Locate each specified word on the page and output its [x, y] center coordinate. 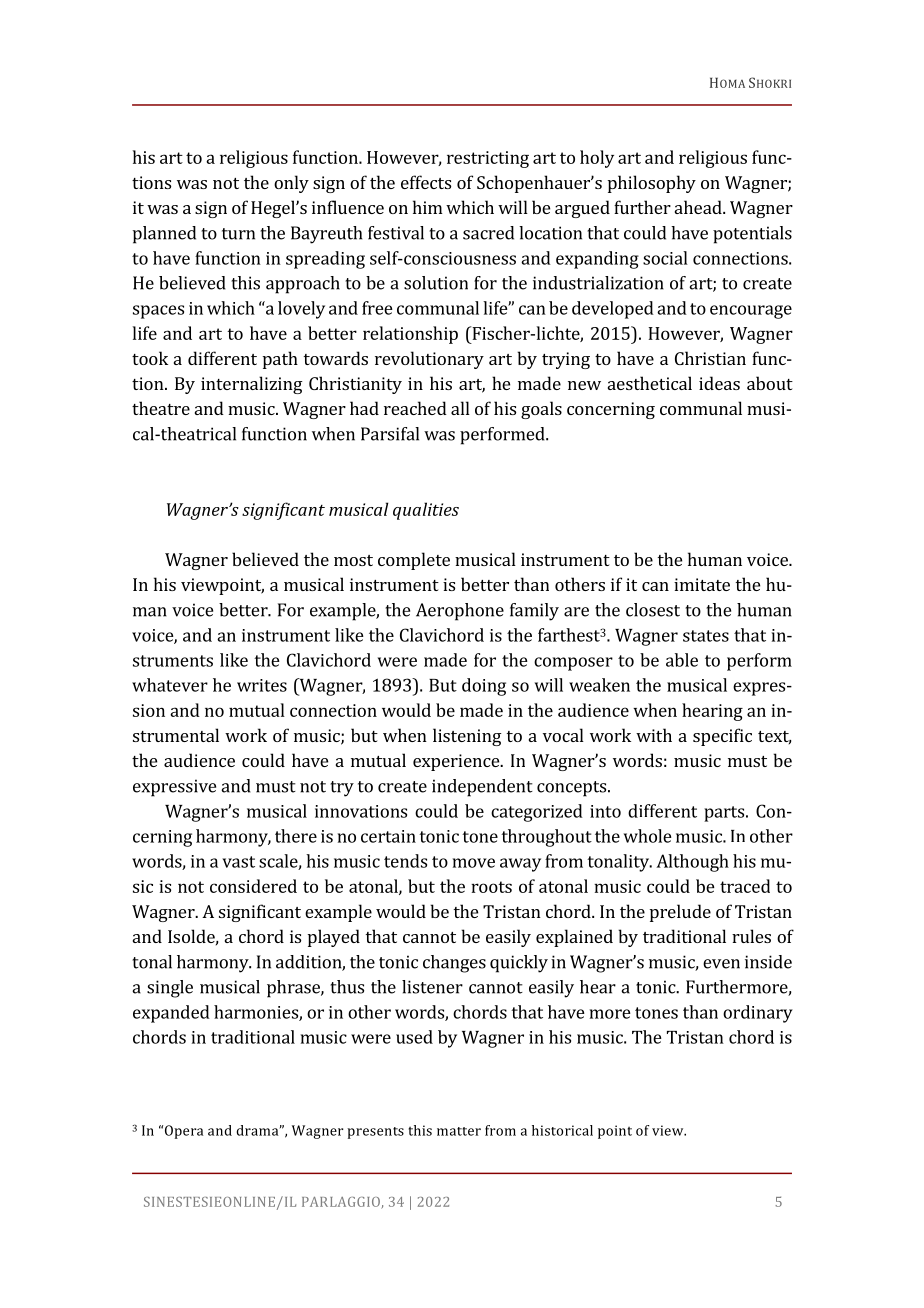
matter [459, 1131]
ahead [699, 207]
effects [426, 182]
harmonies [257, 1013]
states [706, 636]
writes [262, 685]
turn [238, 234]
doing [484, 687]
